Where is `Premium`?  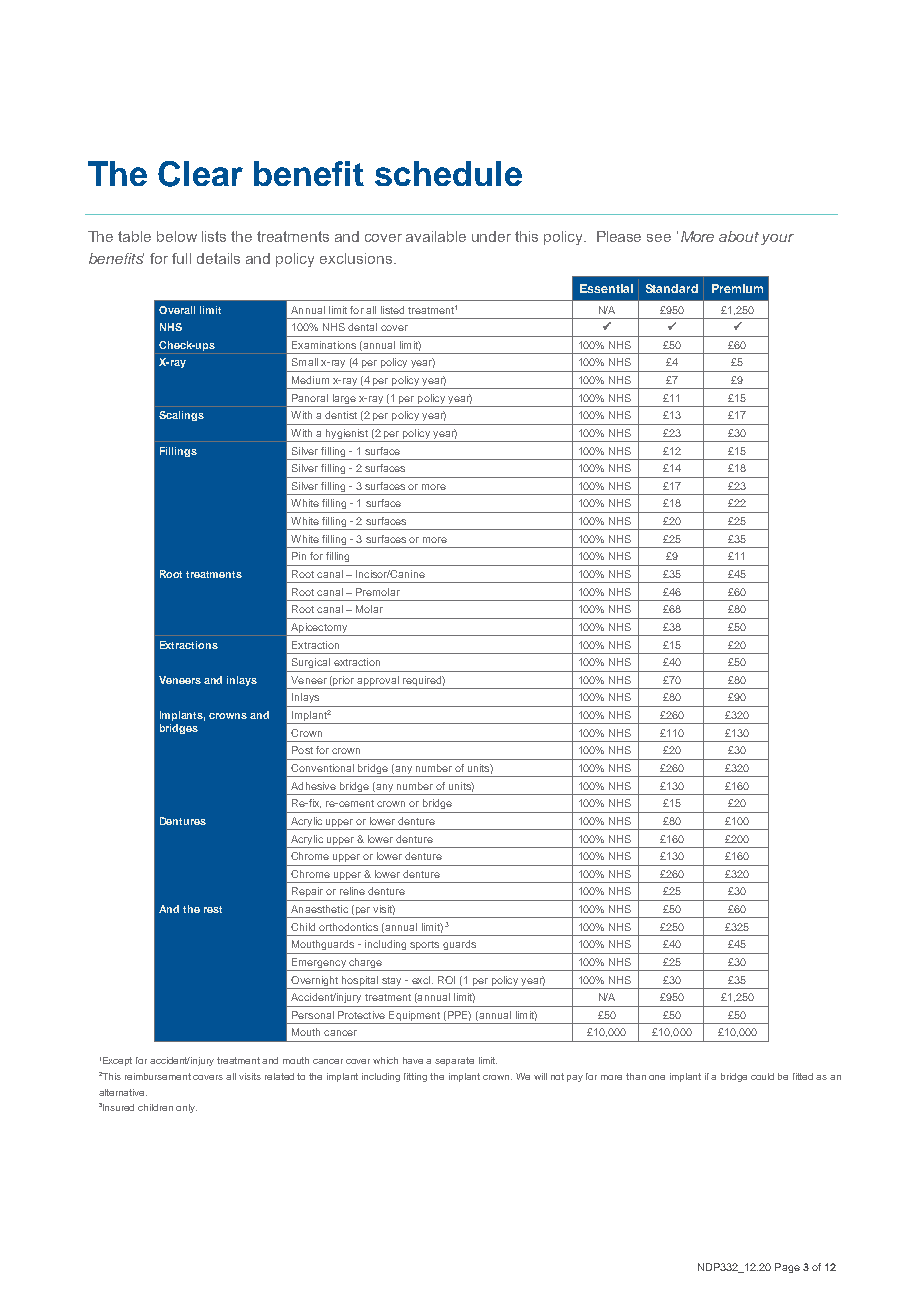 Premium is located at coordinates (737, 288).
